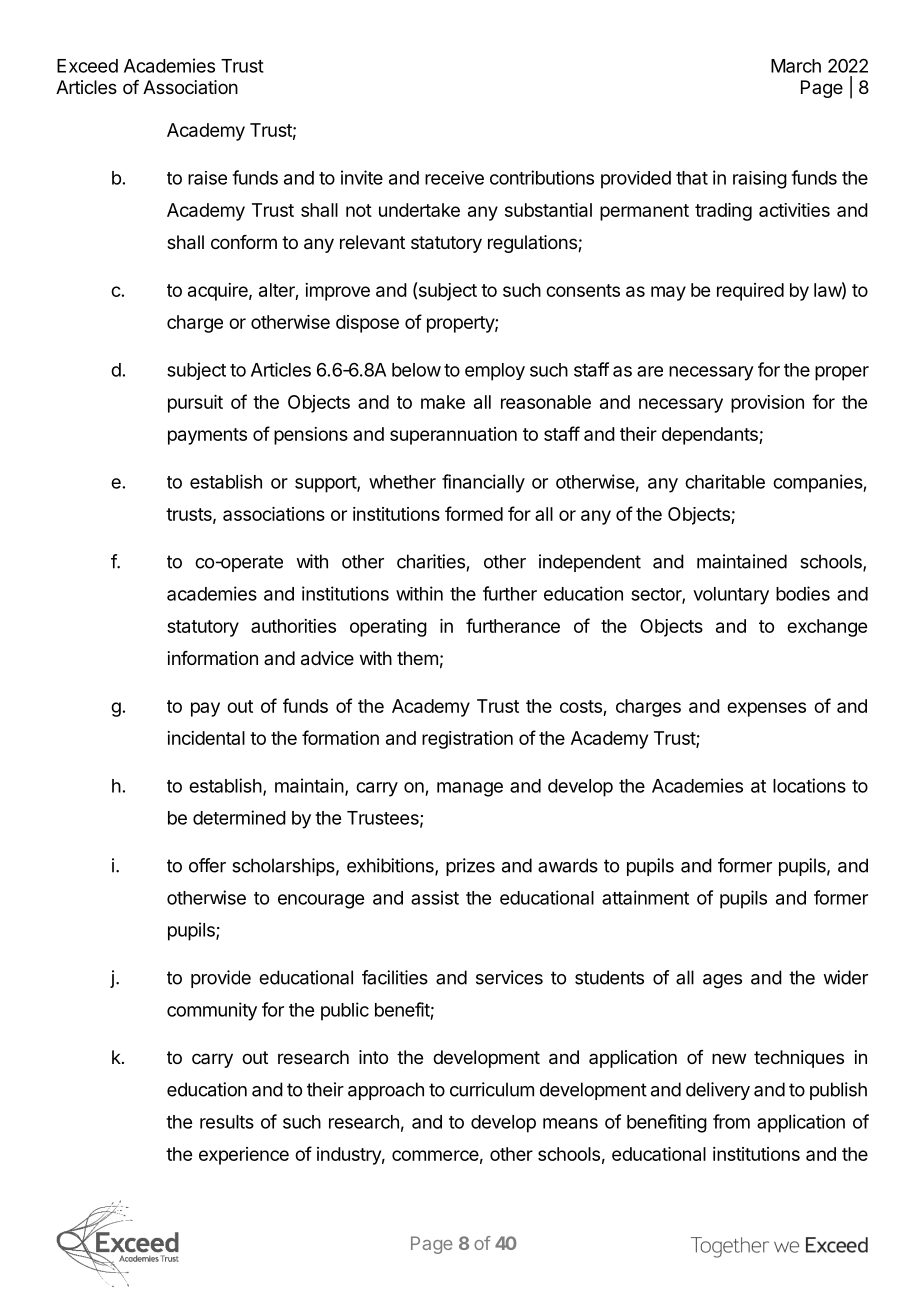 Image resolution: width=924 pixels, height=1308 pixels. Describe the element at coordinates (454, 178) in the document. I see `receive` at that location.
